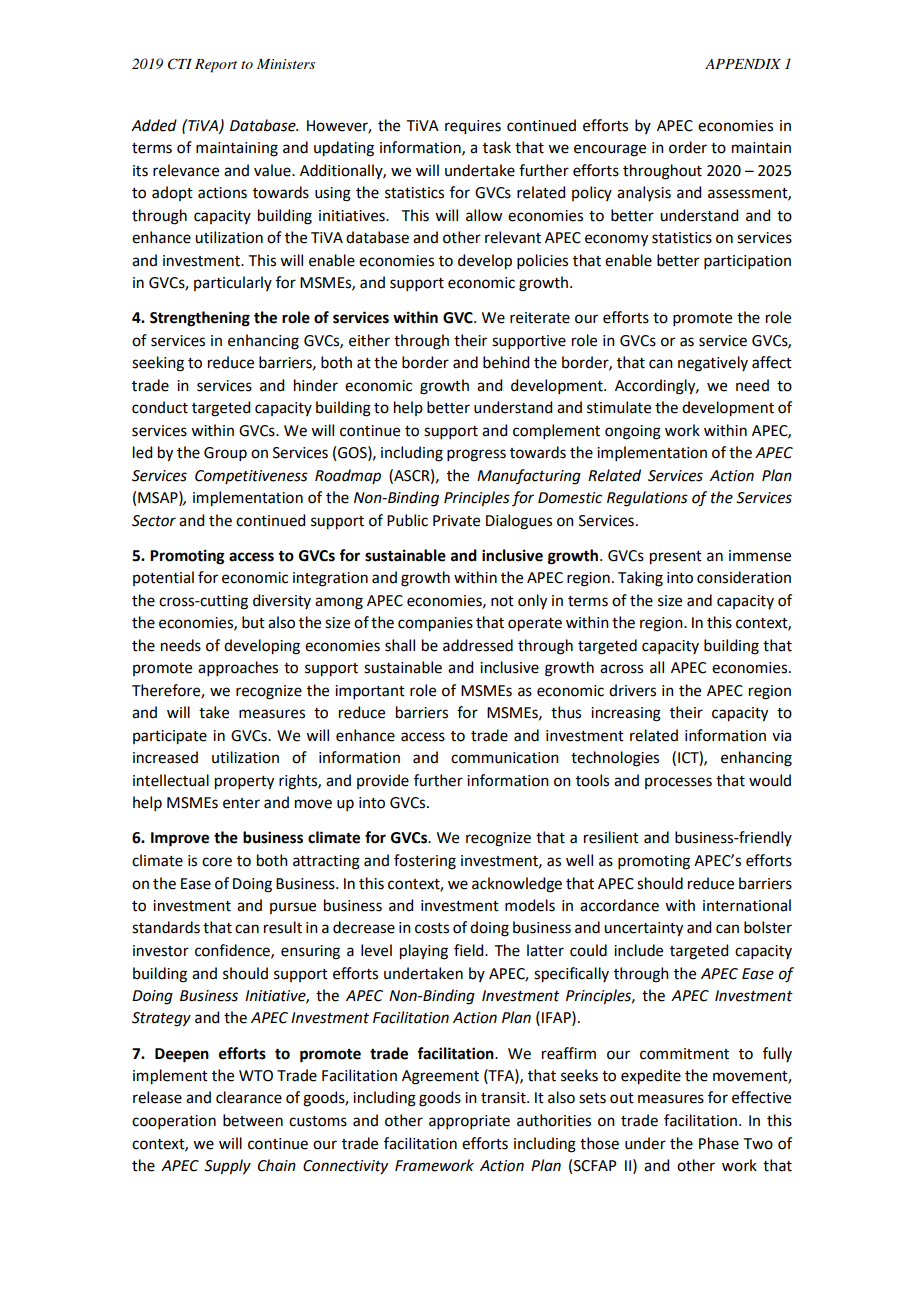 This document has height=1308, width=924. What do you see at coordinates (473, 127) in the document?
I see `requires` at bounding box center [473, 127].
